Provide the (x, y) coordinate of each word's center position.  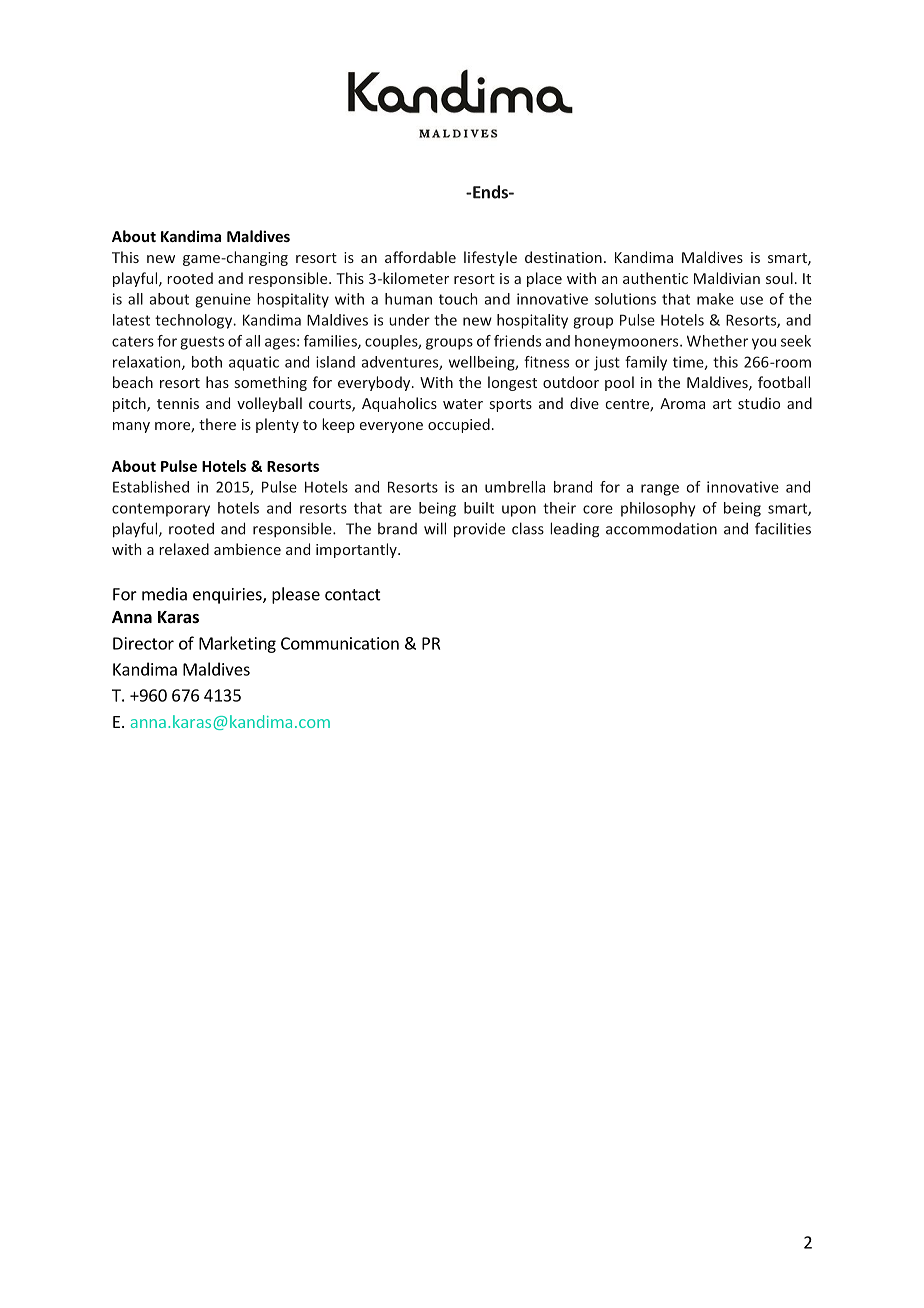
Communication (340, 643)
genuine (223, 300)
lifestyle (490, 258)
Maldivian (727, 278)
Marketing (237, 644)
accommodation (661, 529)
